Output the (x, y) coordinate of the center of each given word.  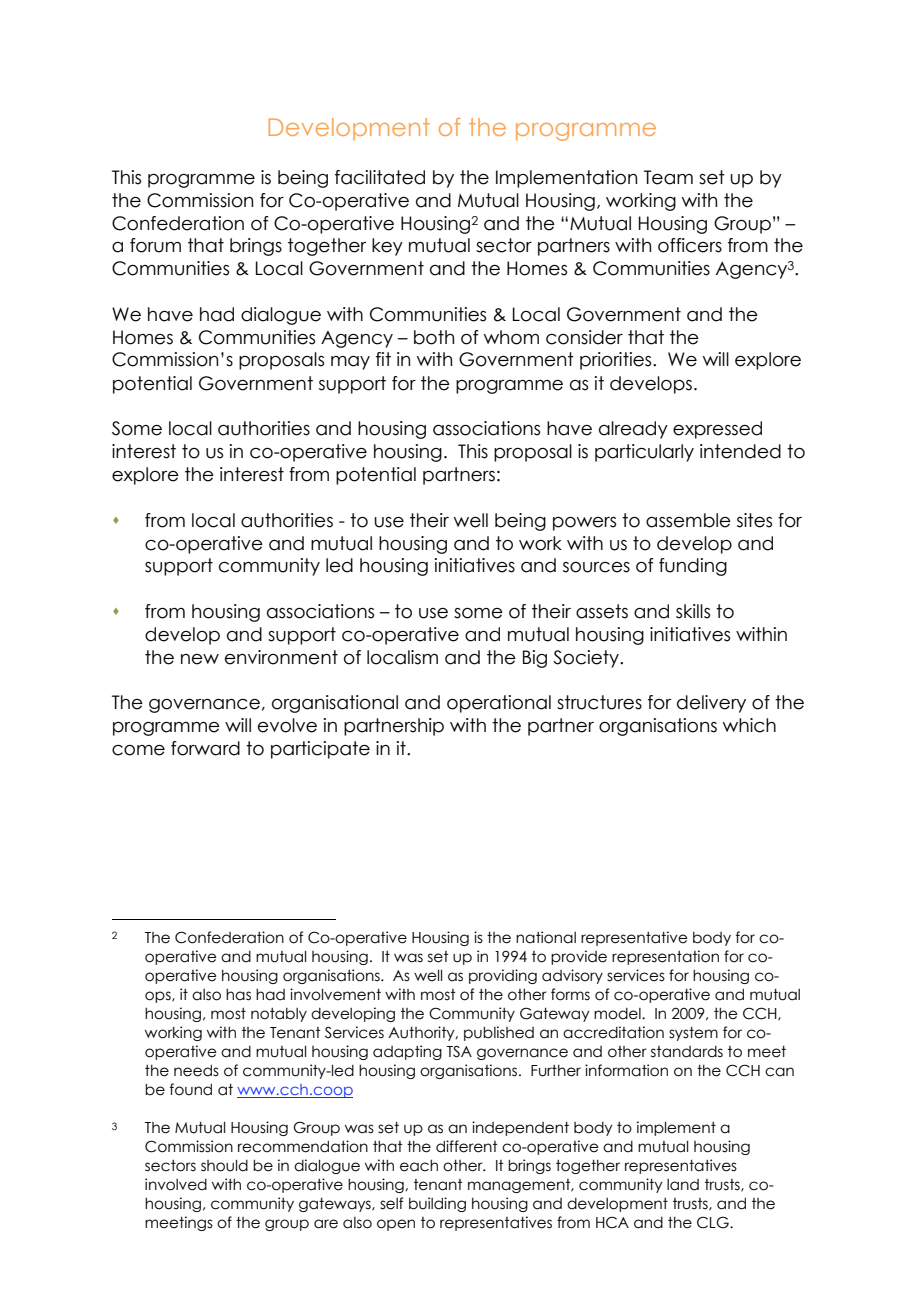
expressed (717, 430)
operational (499, 704)
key (387, 247)
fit (383, 359)
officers (690, 245)
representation (665, 957)
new (200, 659)
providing (503, 976)
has (238, 995)
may (350, 363)
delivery (711, 704)
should (224, 1165)
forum (155, 245)
